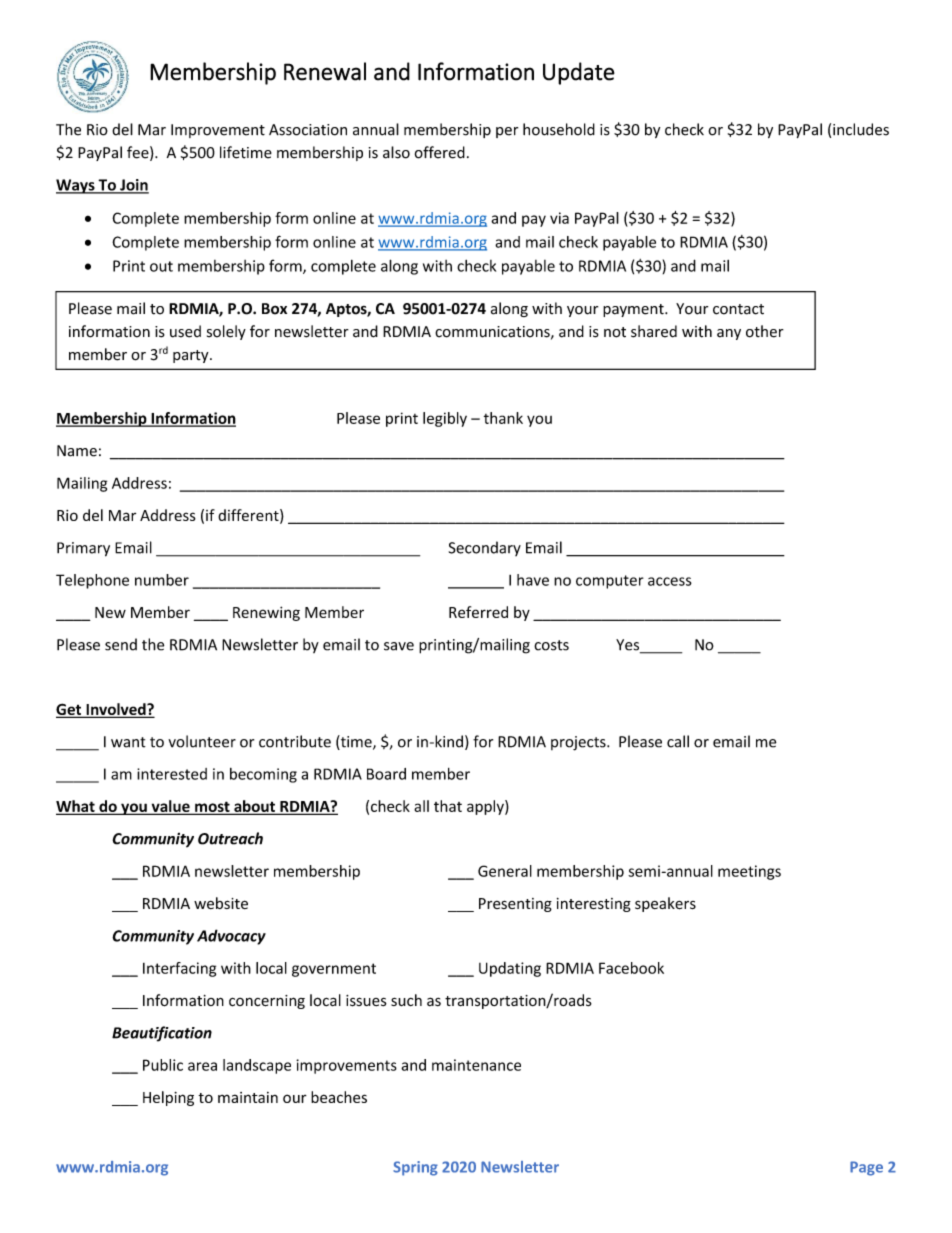  Describe the element at coordinates (133, 186) in the page. I see `Join` at that location.
